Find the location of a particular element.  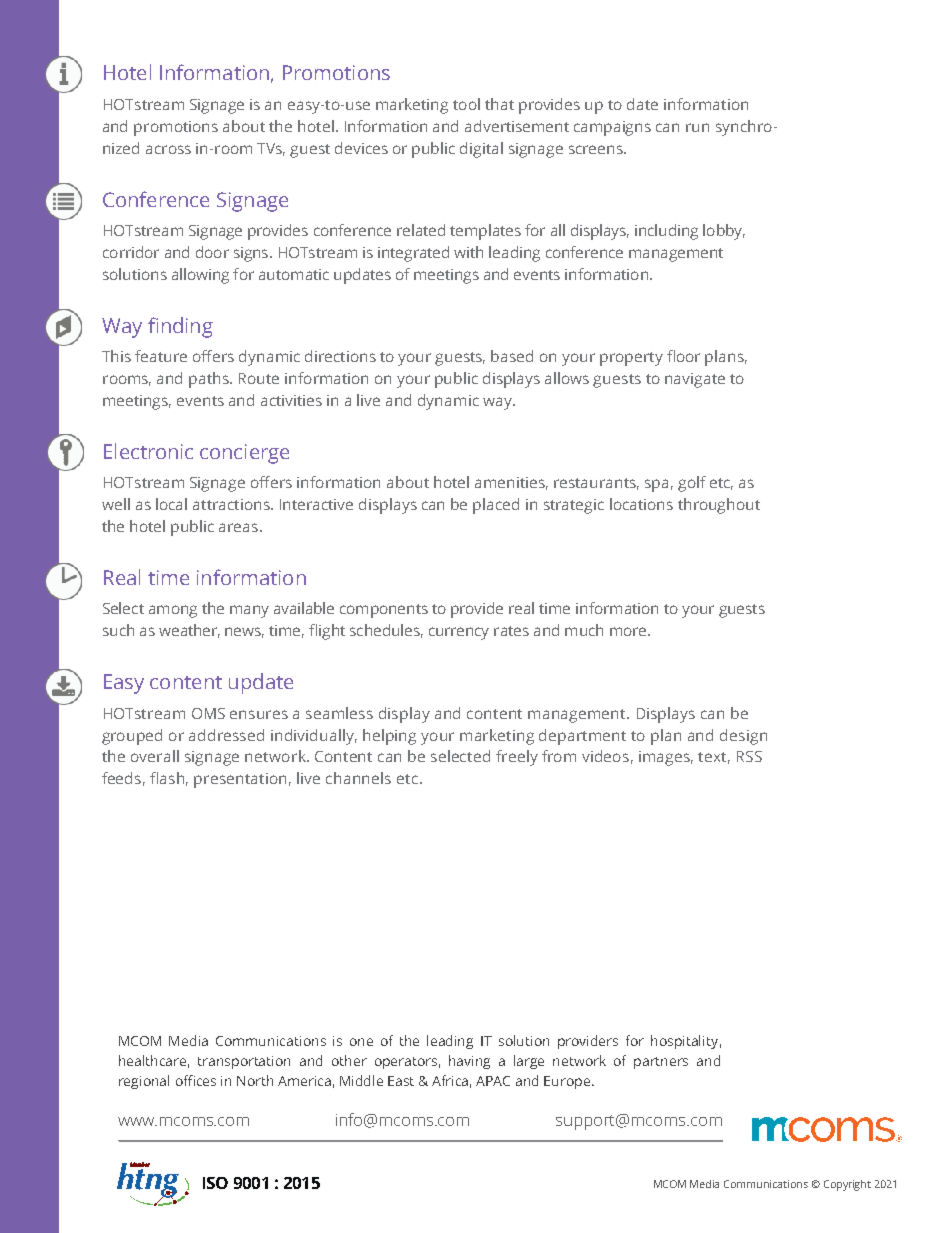

throughout is located at coordinates (719, 506).
